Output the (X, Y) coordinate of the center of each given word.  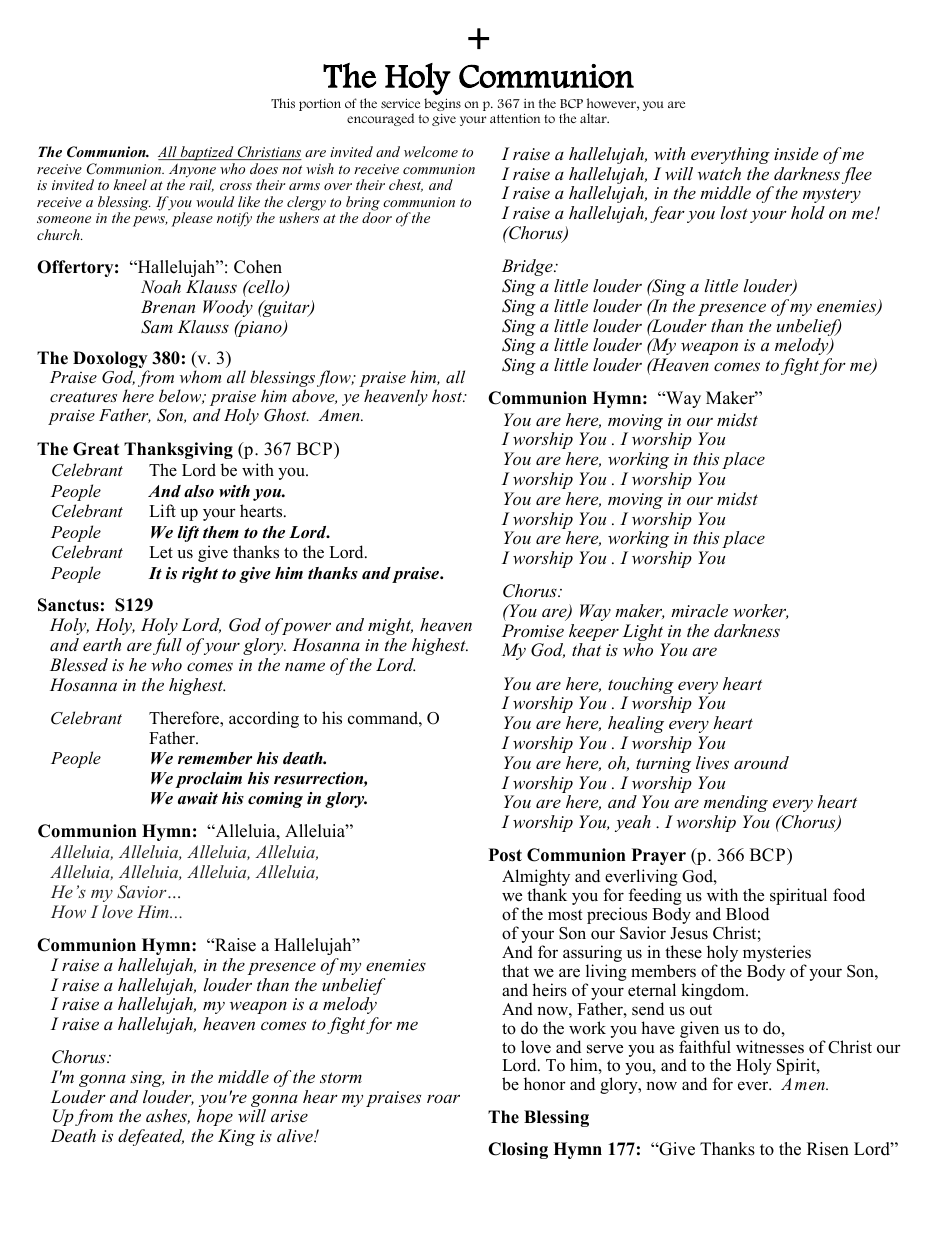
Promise (533, 630)
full (167, 646)
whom (200, 376)
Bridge (528, 267)
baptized (207, 153)
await (198, 798)
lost (734, 212)
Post (505, 855)
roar (443, 1099)
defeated (151, 1137)
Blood (747, 914)
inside (796, 153)
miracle (699, 610)
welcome (431, 151)
